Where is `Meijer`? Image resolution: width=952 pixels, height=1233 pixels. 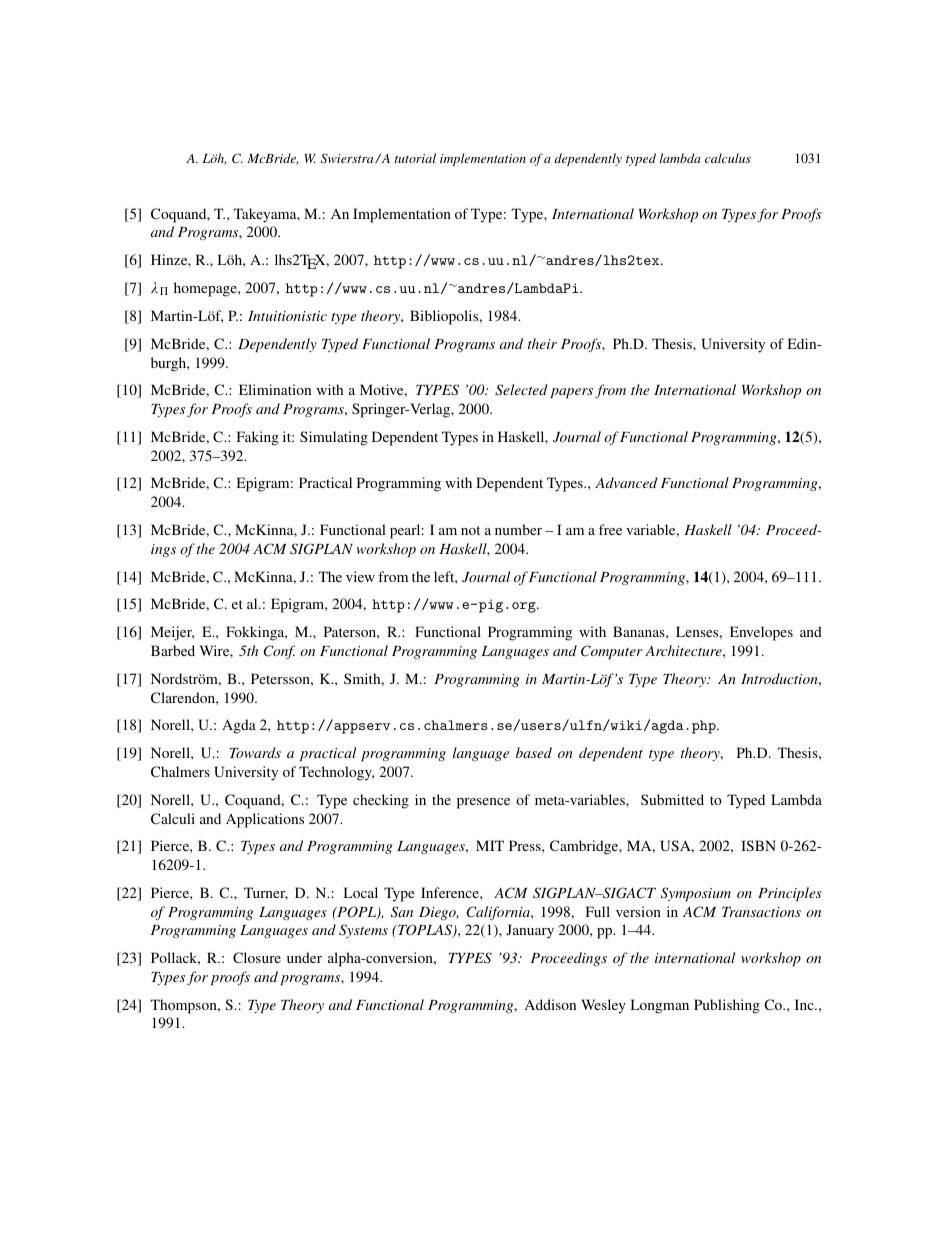 Meijer is located at coordinates (172, 633).
